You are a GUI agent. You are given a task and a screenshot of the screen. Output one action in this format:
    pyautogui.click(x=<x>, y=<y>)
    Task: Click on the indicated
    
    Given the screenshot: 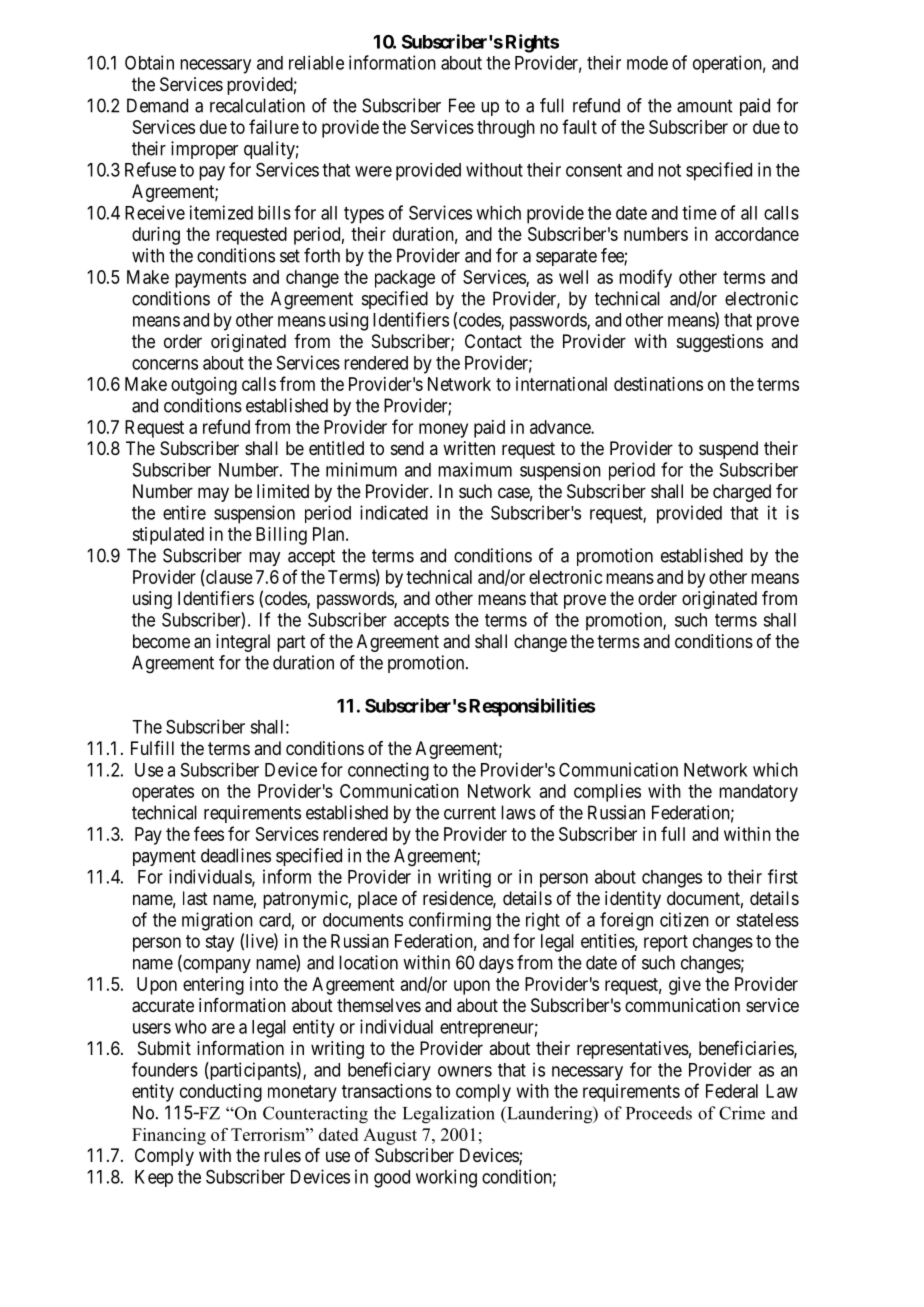 What is the action you would take?
    pyautogui.click(x=394, y=512)
